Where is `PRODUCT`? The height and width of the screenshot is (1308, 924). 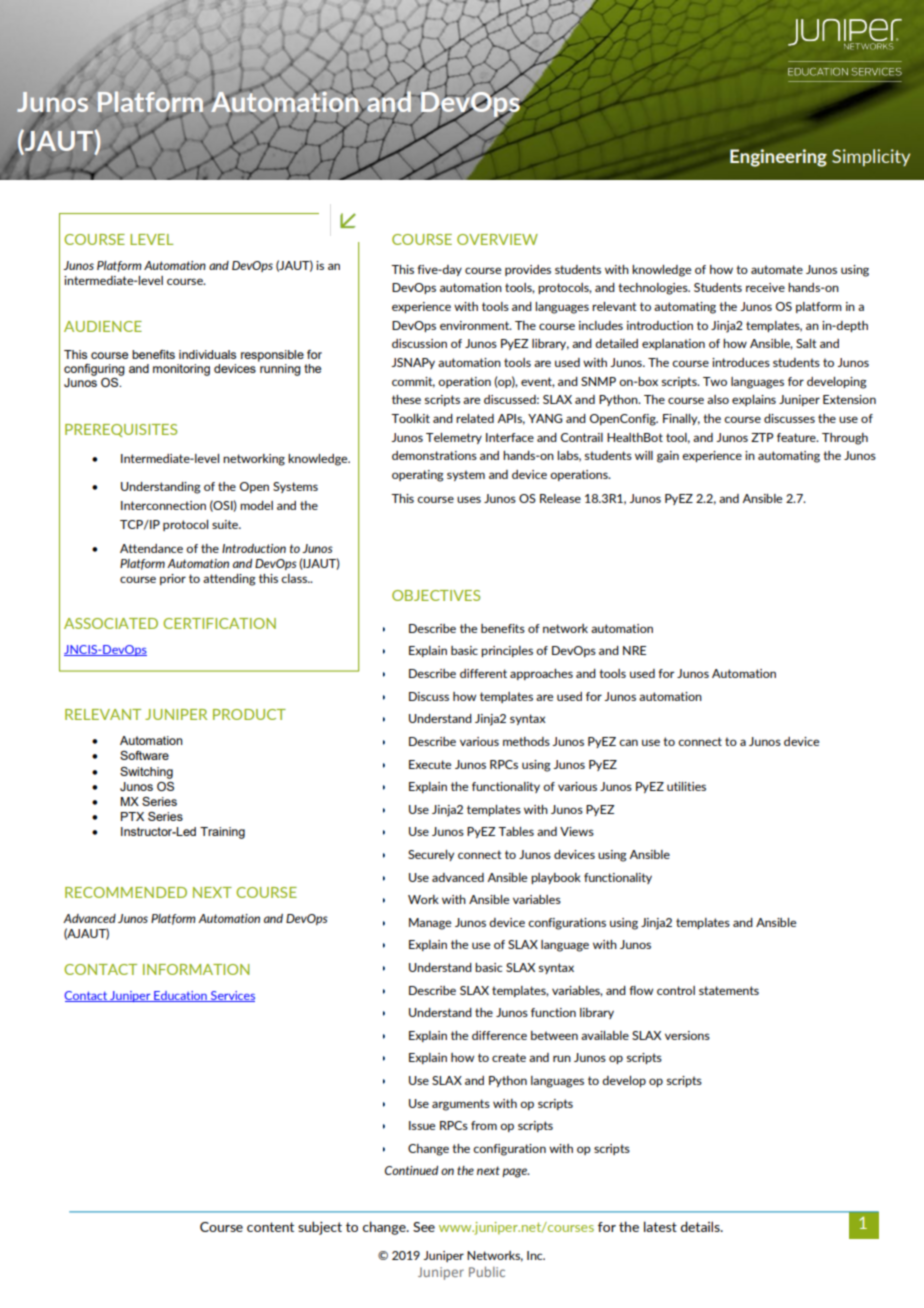
PRODUCT is located at coordinates (249, 714).
